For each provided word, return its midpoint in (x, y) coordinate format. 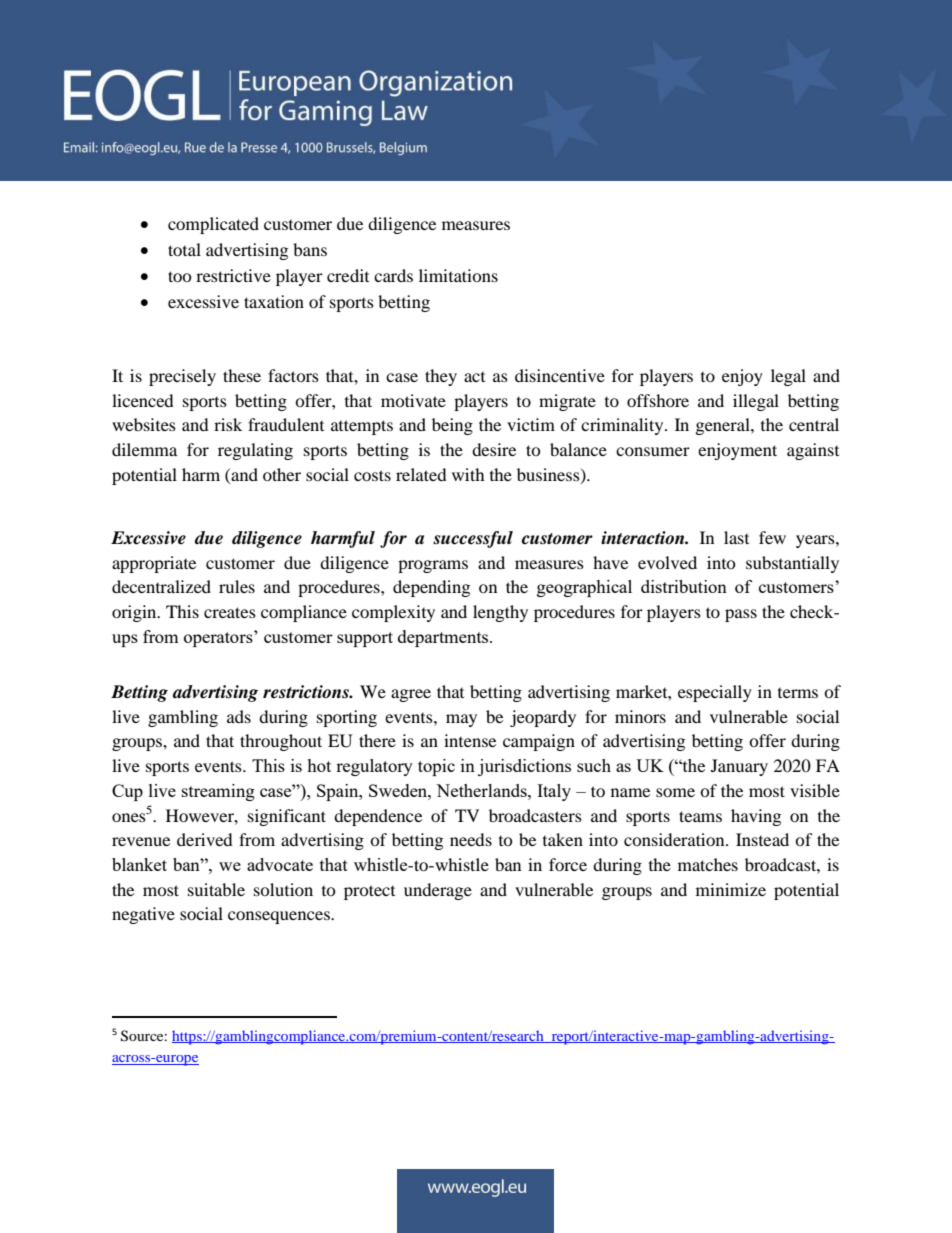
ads (239, 716)
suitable (216, 889)
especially (715, 693)
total (184, 249)
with (468, 474)
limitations (458, 275)
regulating (255, 451)
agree (411, 695)
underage (438, 891)
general (724, 426)
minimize (731, 889)
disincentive (560, 375)
